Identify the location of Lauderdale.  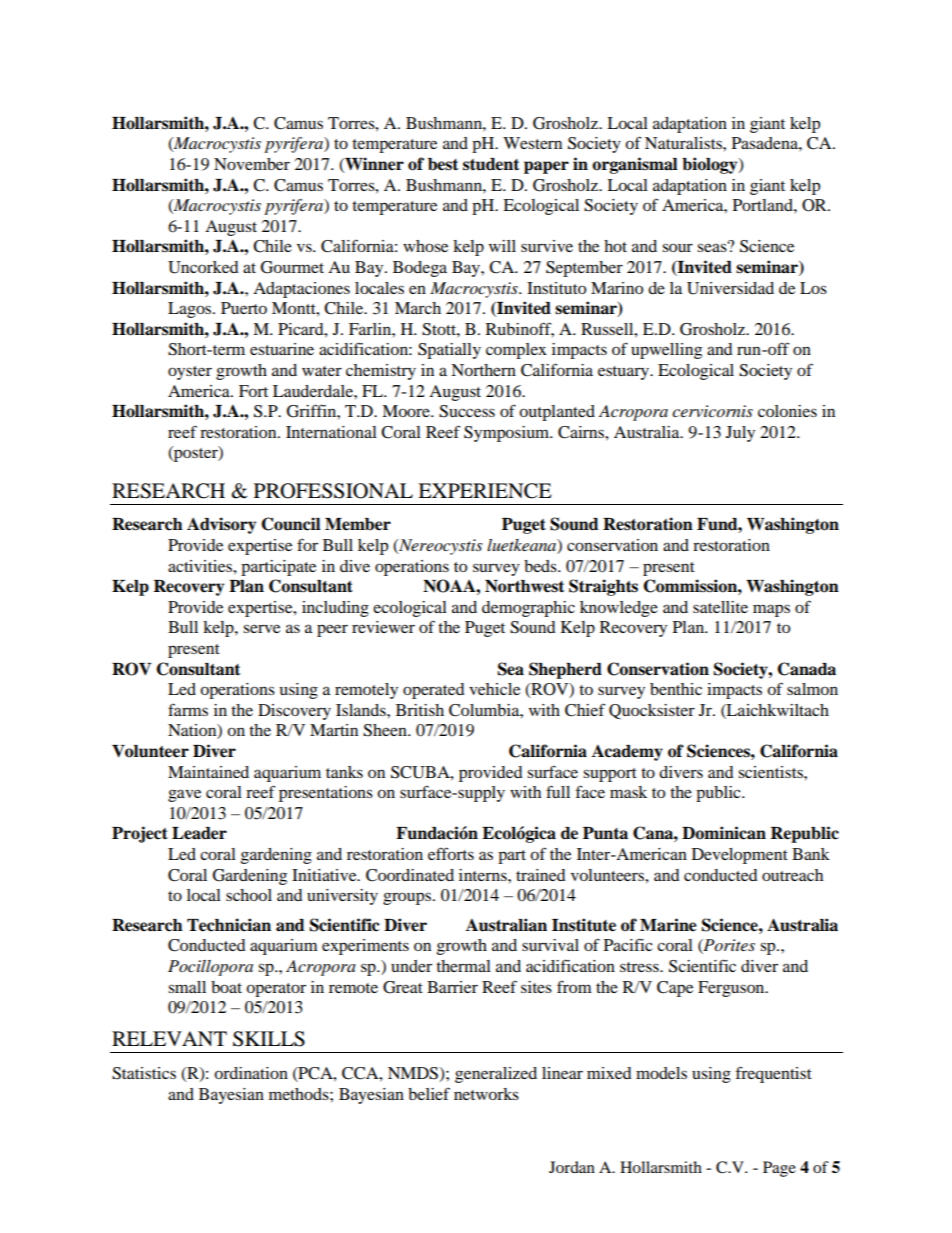
(314, 391).
